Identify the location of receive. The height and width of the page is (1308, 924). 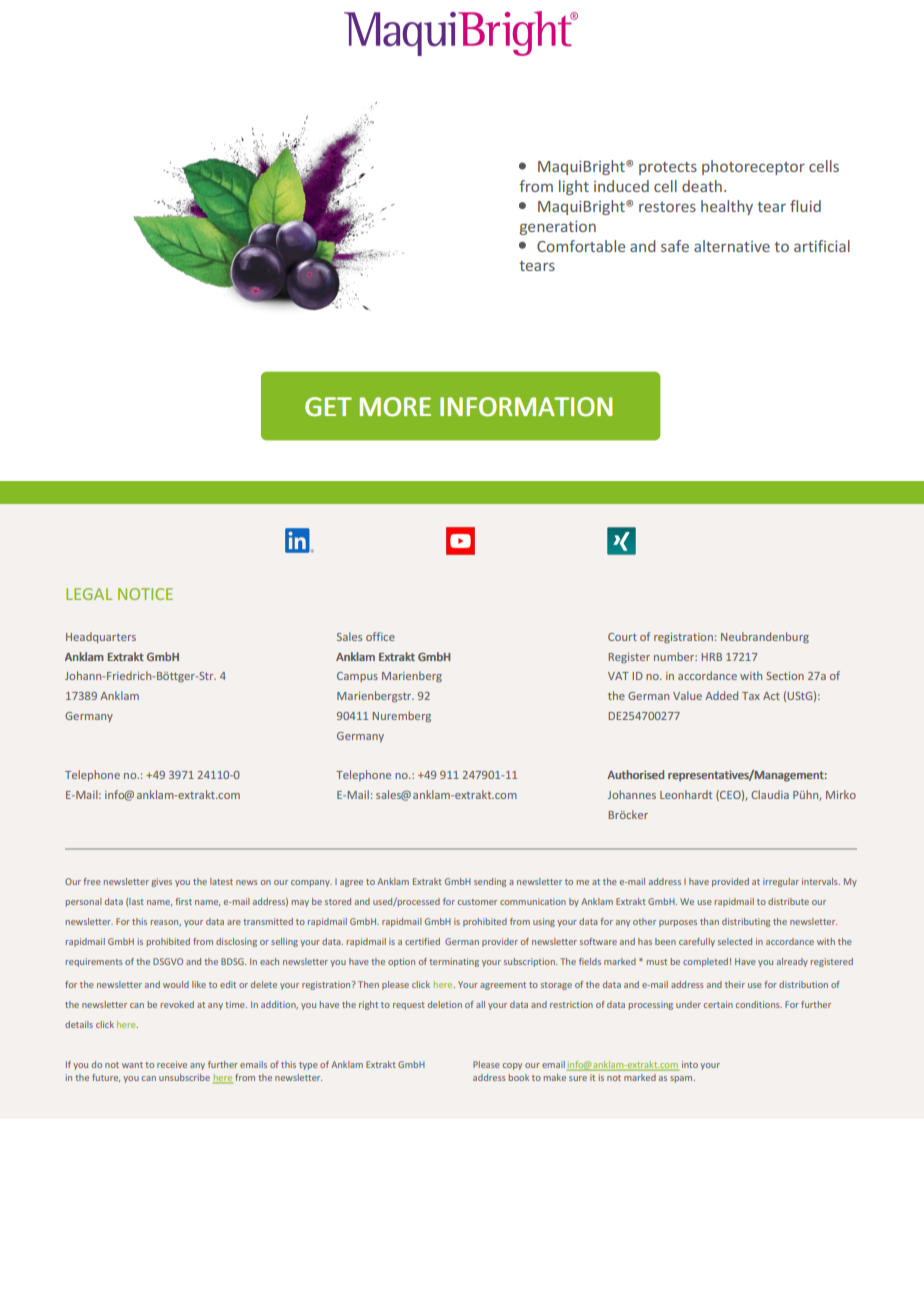
(172, 1064).
